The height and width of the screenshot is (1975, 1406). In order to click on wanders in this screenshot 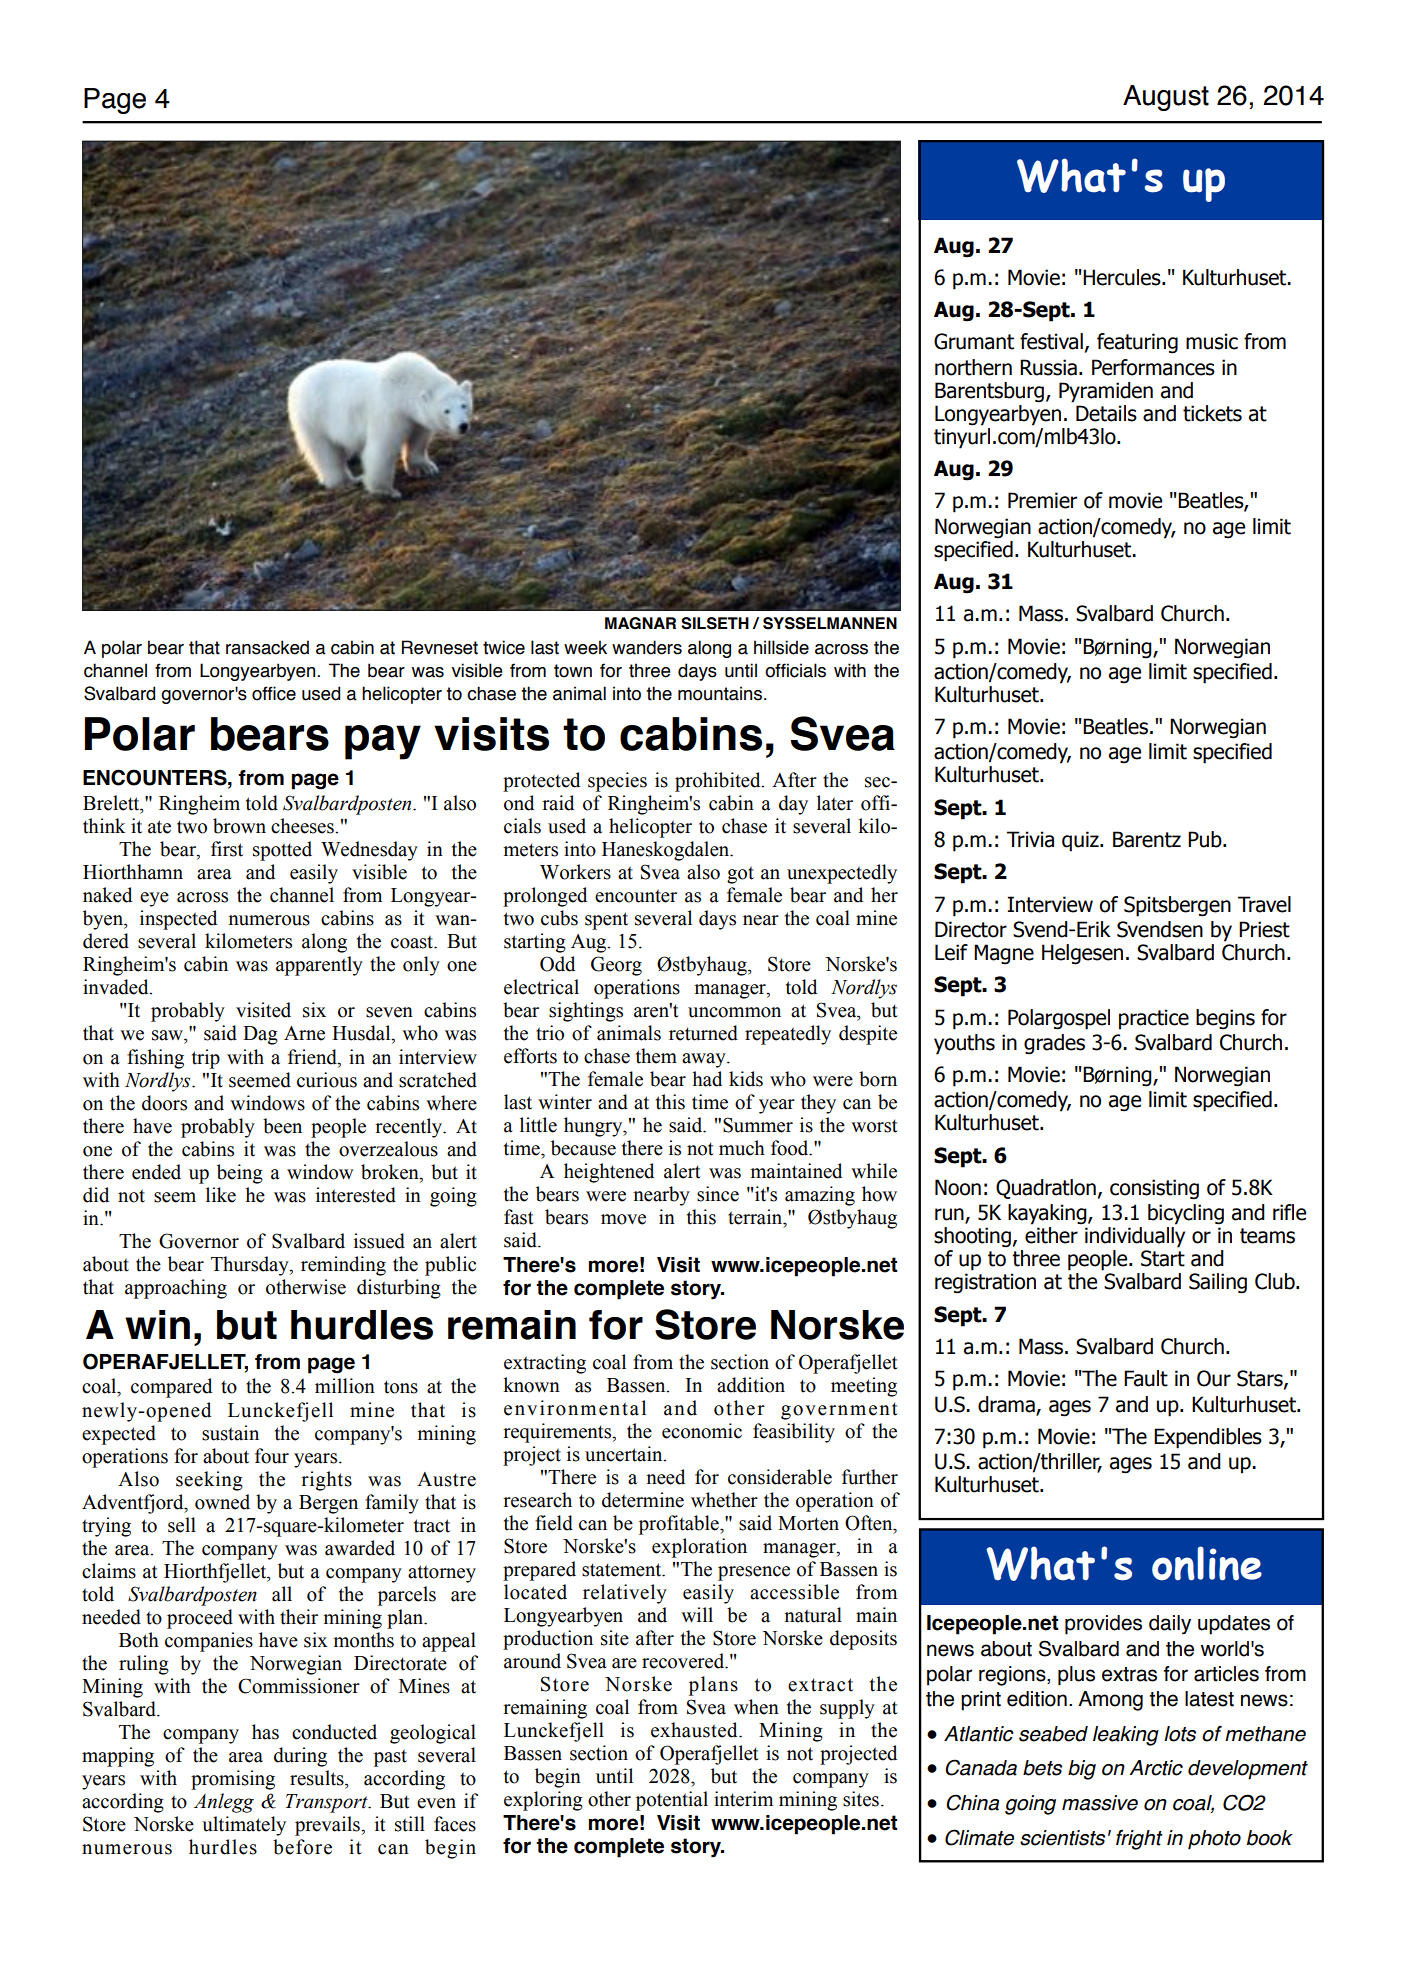, I will do `click(647, 647)`.
